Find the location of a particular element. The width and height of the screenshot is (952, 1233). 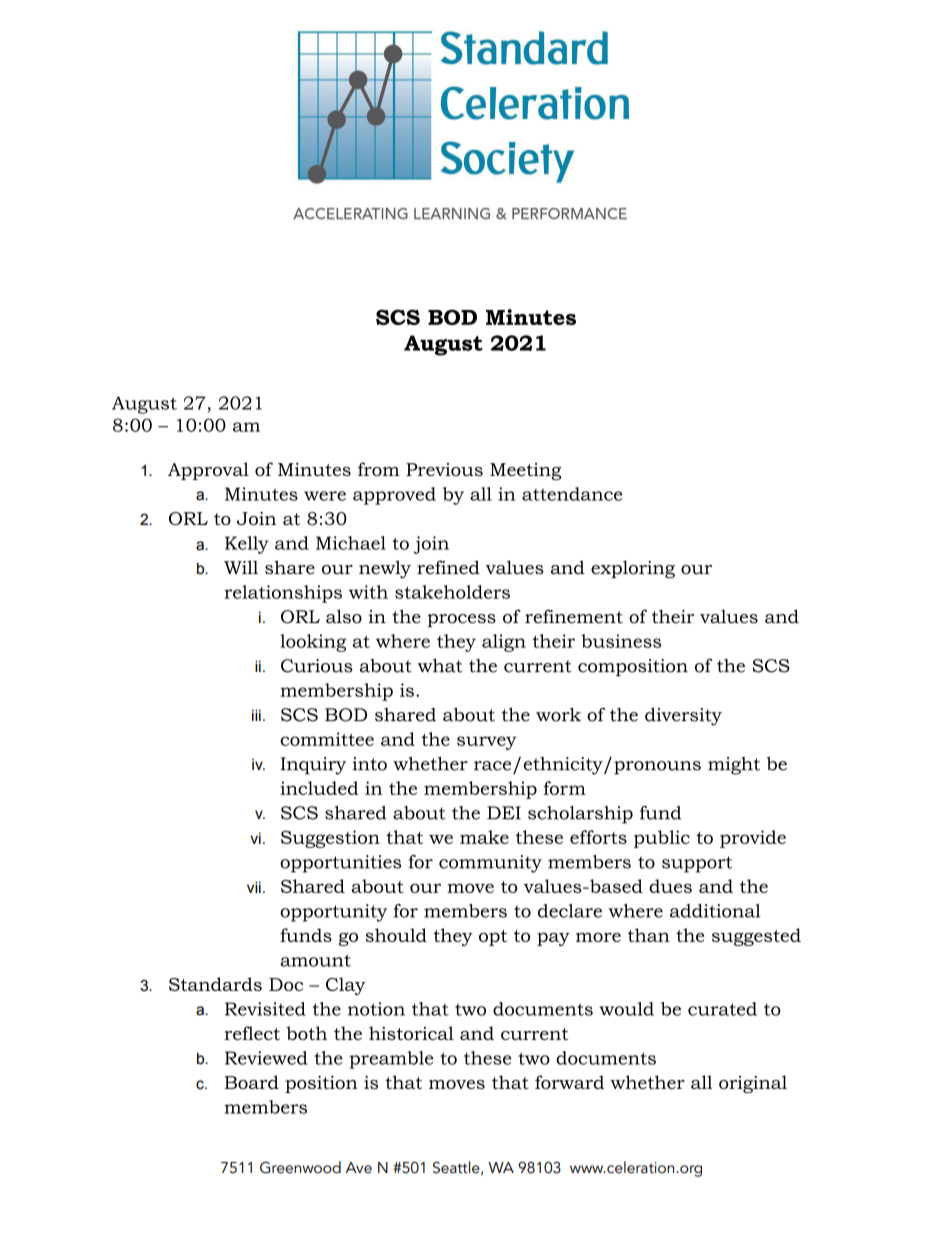

original is located at coordinates (753, 1084).
